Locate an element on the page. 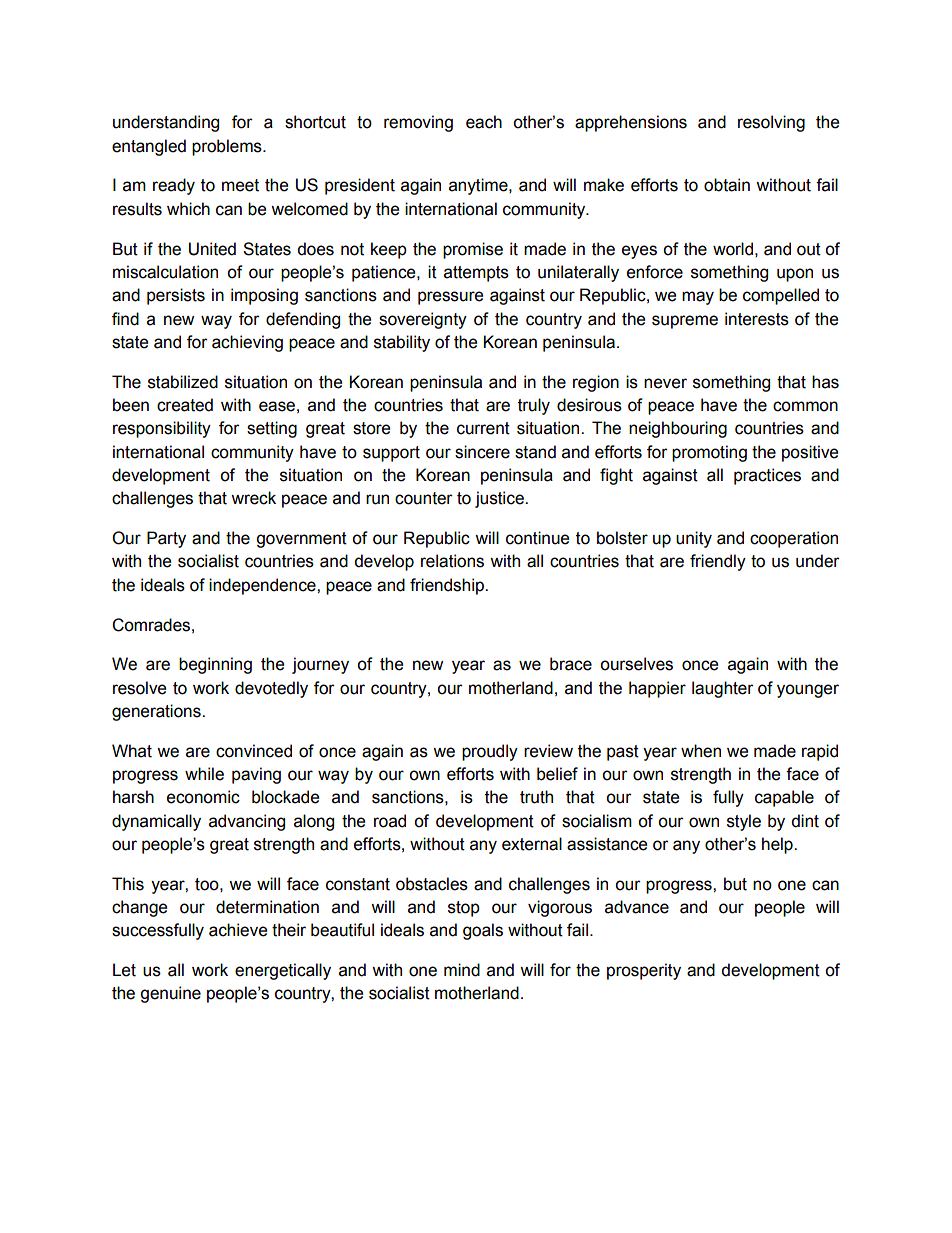  laughter is located at coordinates (723, 689).
